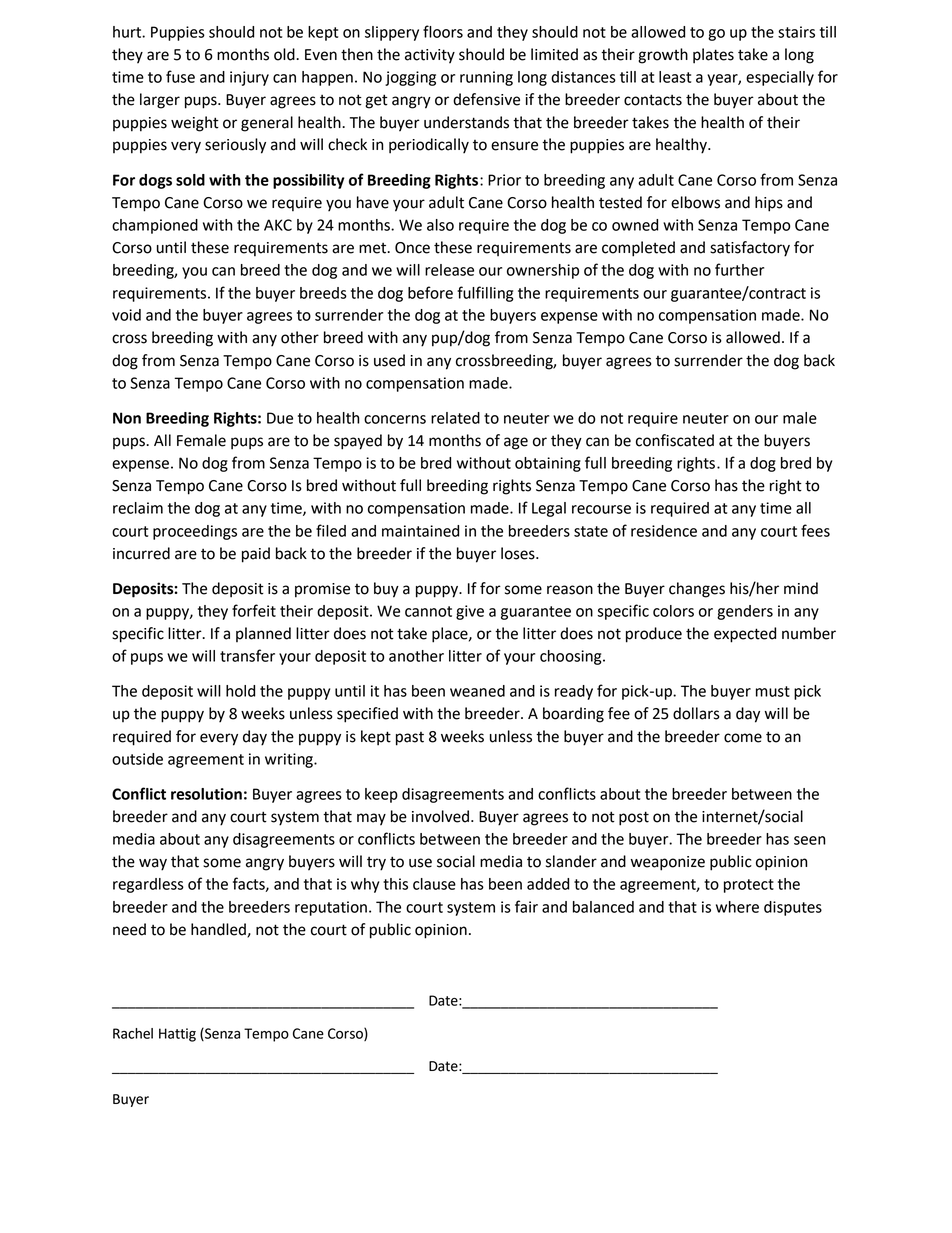 This image has height=1233, width=952. I want to click on Rachel, so click(133, 1033).
